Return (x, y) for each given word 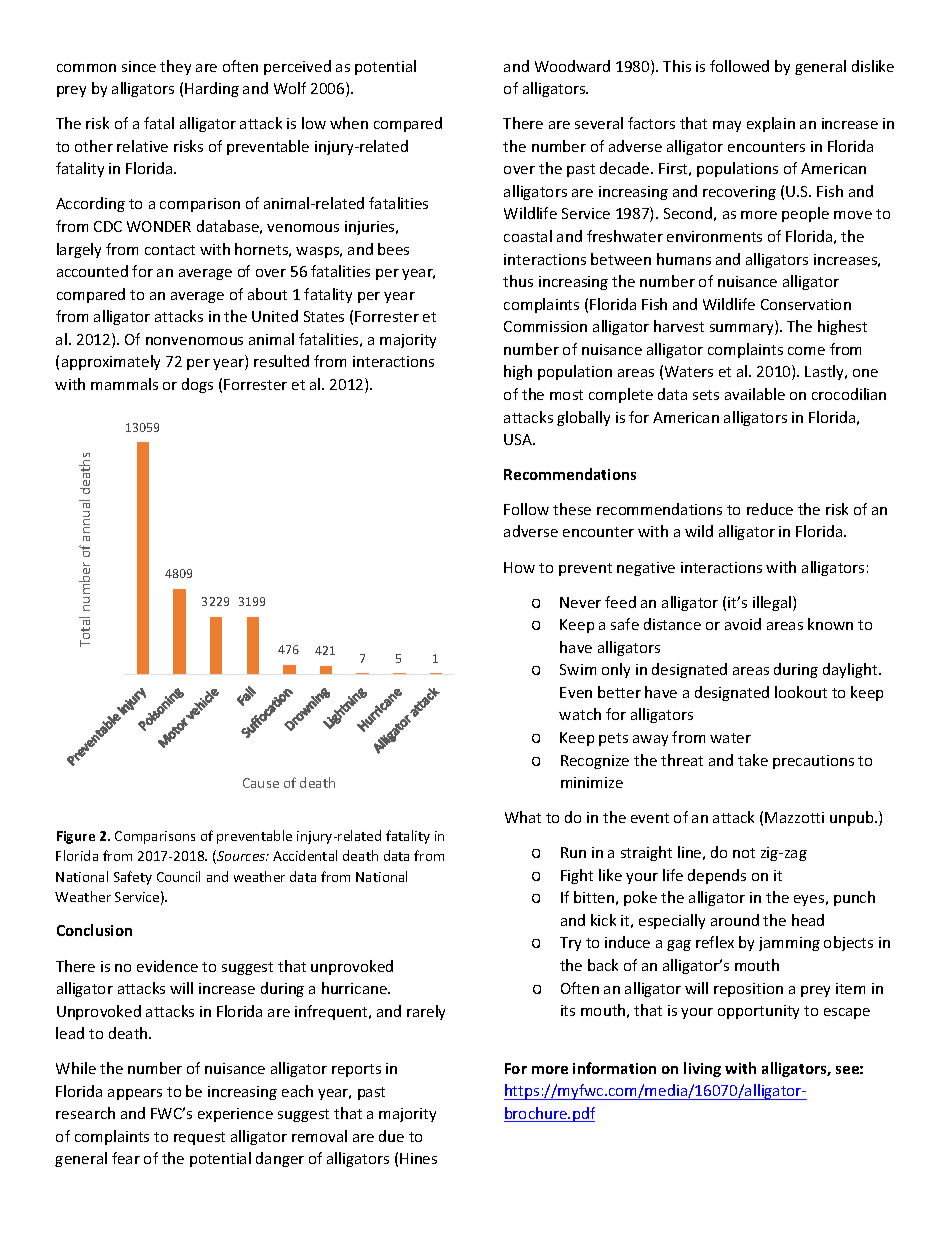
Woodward (572, 66)
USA (519, 439)
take (753, 760)
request (199, 1138)
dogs (197, 385)
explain (771, 124)
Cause (261, 783)
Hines (418, 1158)
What (523, 817)
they (175, 67)
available (755, 394)
